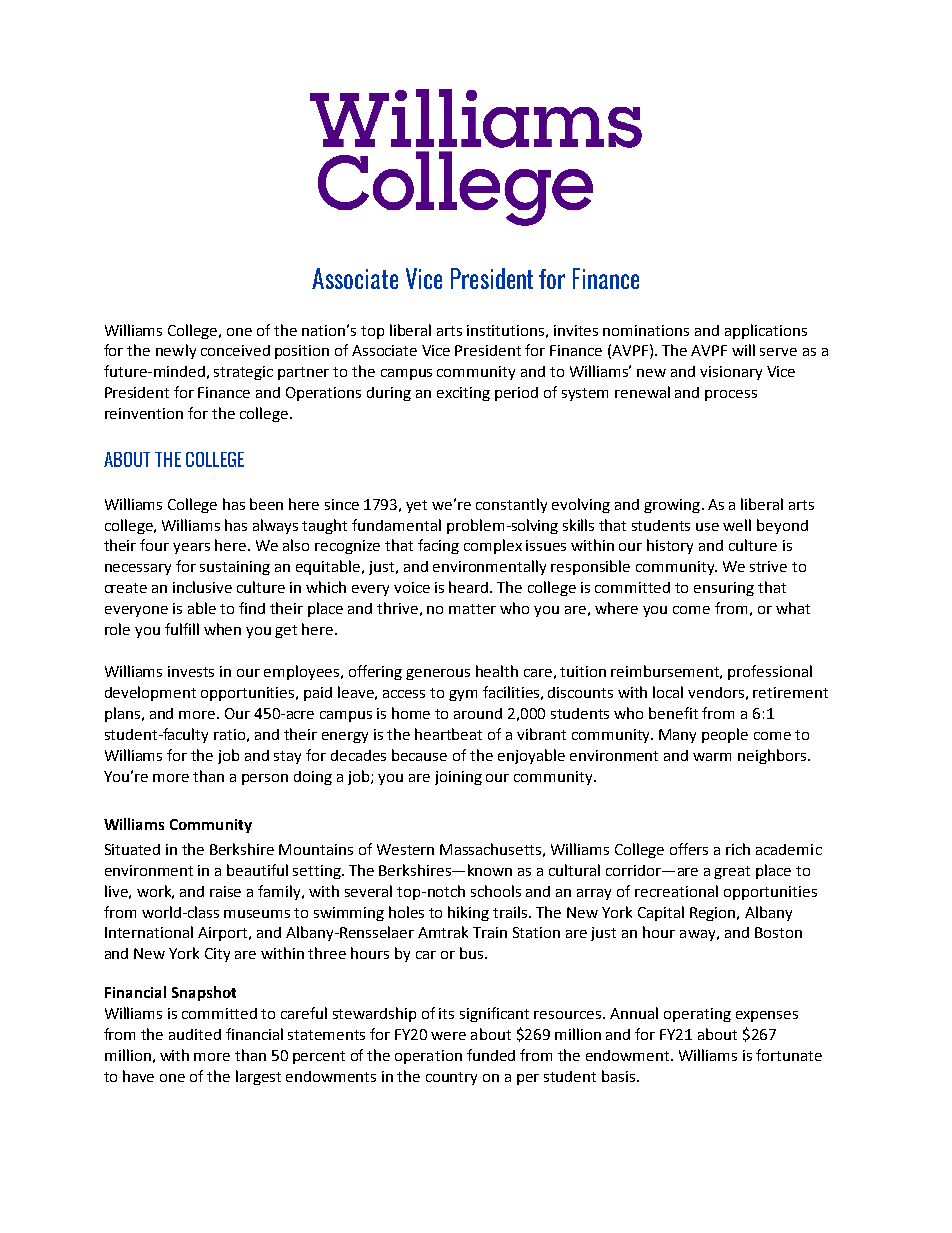  Describe the element at coordinates (491, 1055) in the image. I see `funded` at that location.
